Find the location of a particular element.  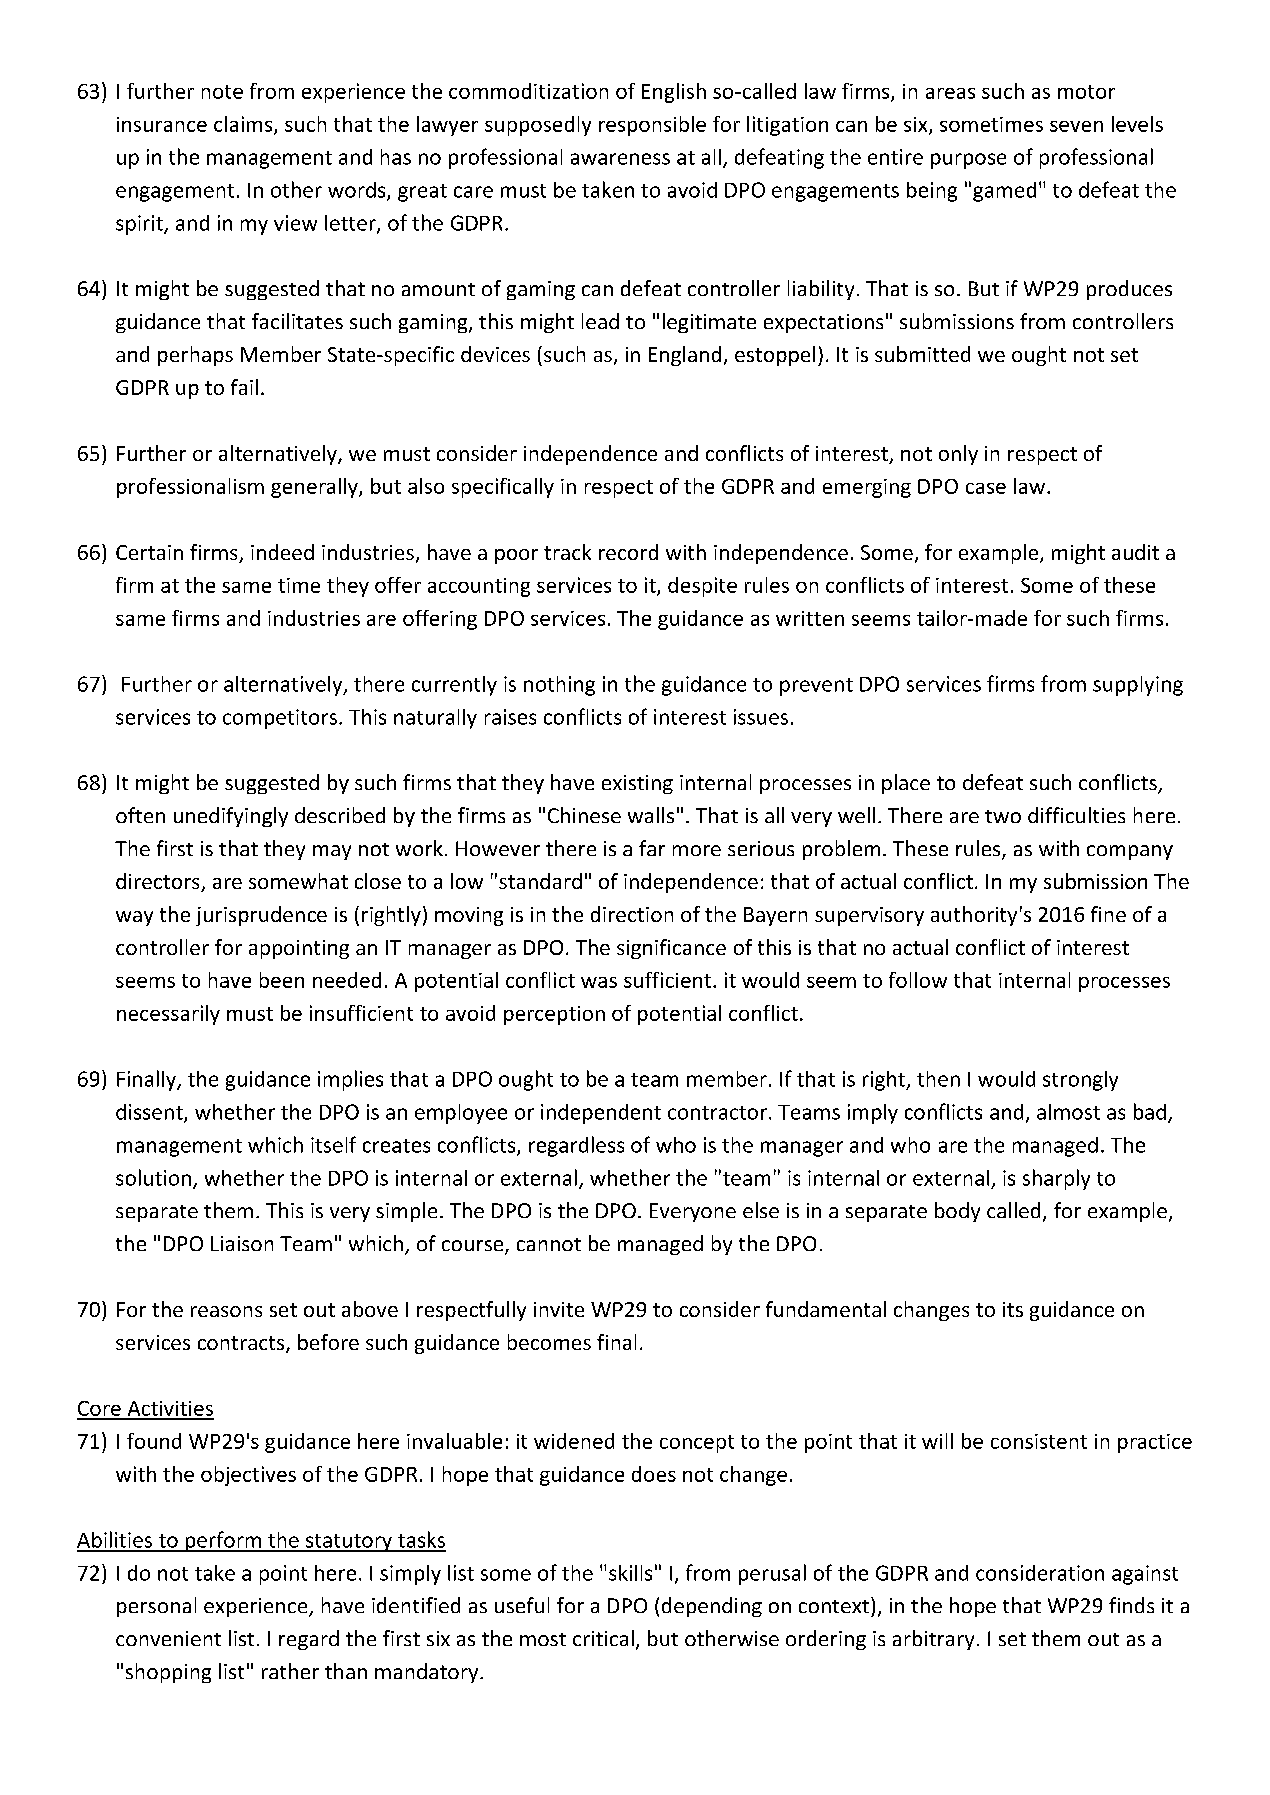

jurisprudence is located at coordinates (261, 916).
